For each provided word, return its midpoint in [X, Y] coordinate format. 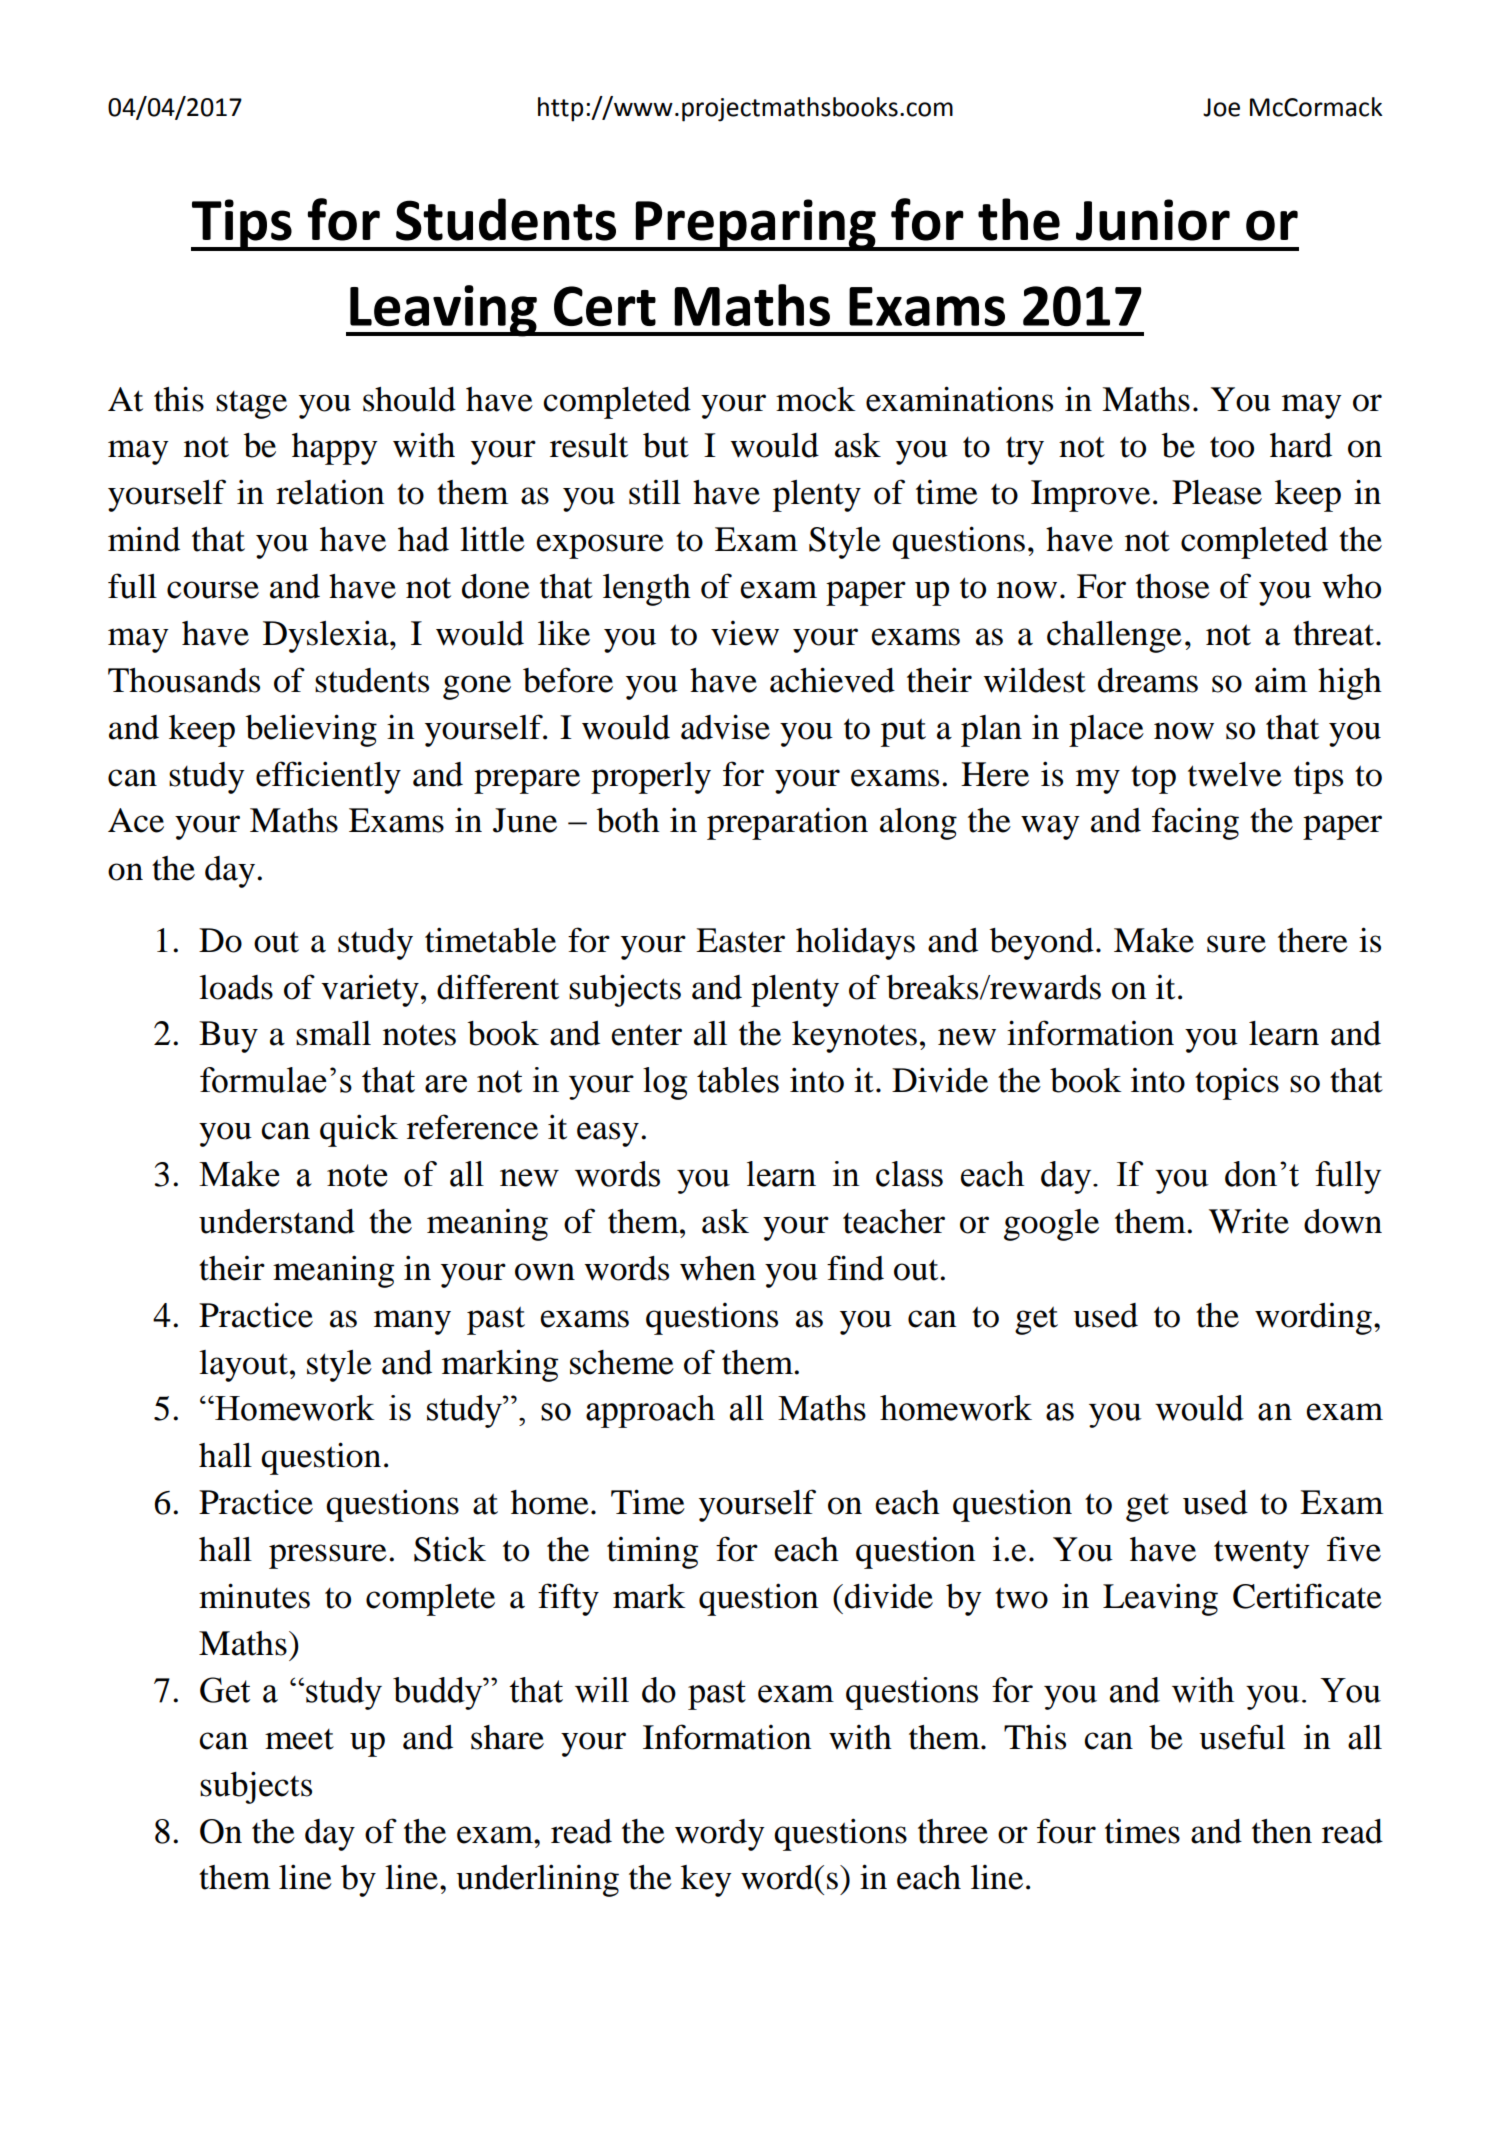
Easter [740, 940]
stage [251, 405]
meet [299, 1739]
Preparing [755, 225]
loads [236, 987]
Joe [1221, 107]
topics [1237, 1083]
